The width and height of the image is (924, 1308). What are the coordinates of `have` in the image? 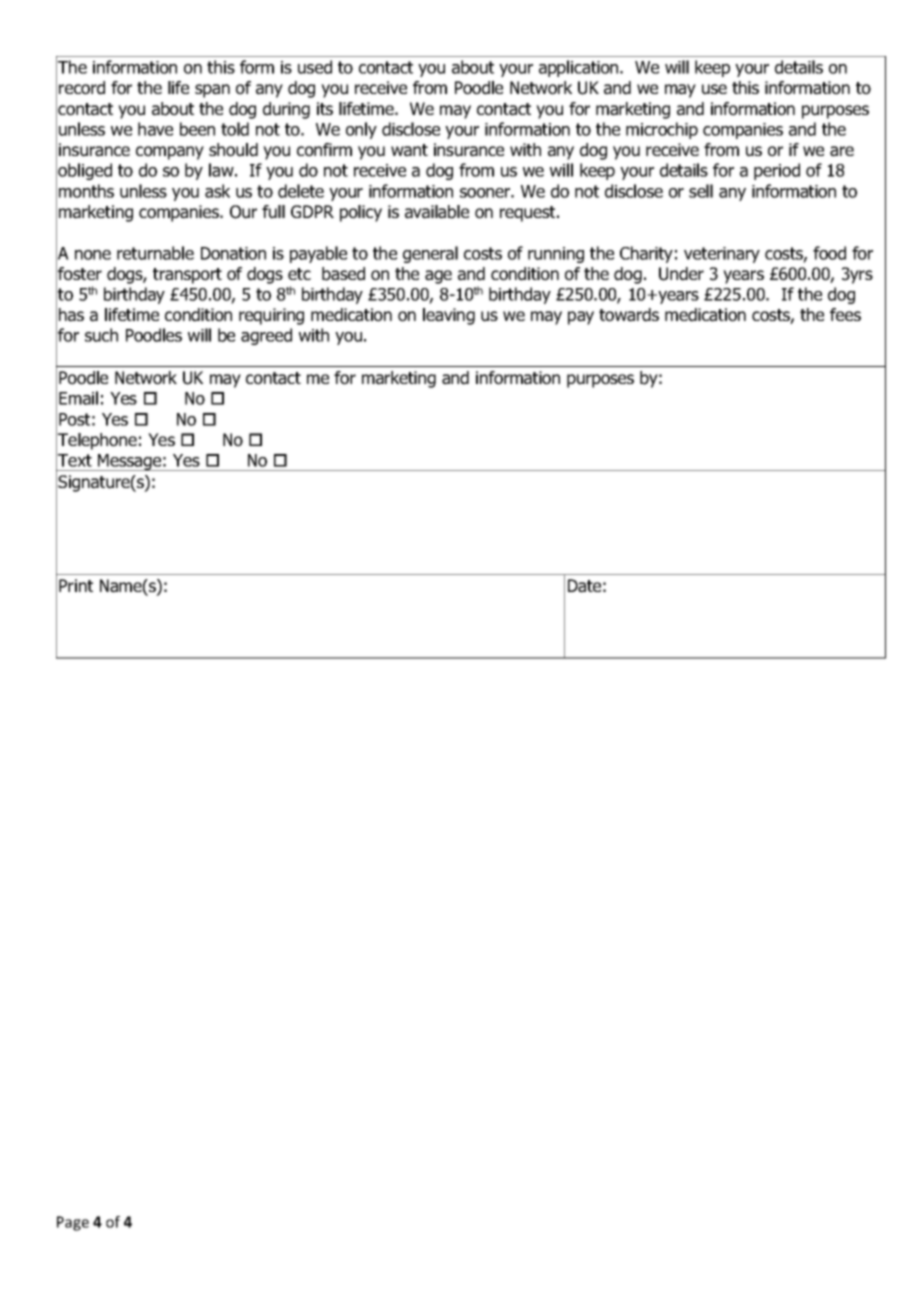 It's located at (155, 129).
